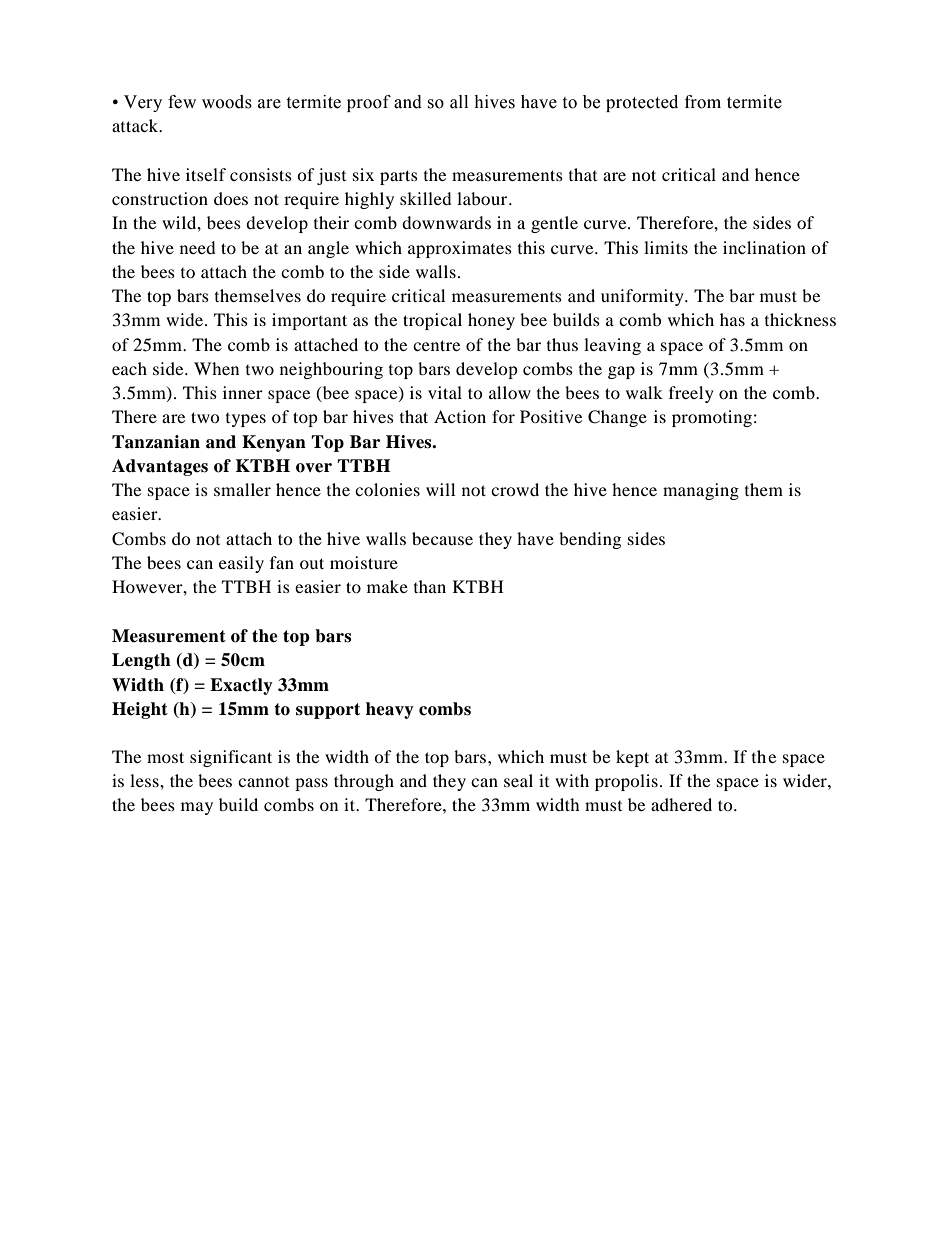  What do you see at coordinates (227, 102) in the screenshot?
I see `woods` at bounding box center [227, 102].
